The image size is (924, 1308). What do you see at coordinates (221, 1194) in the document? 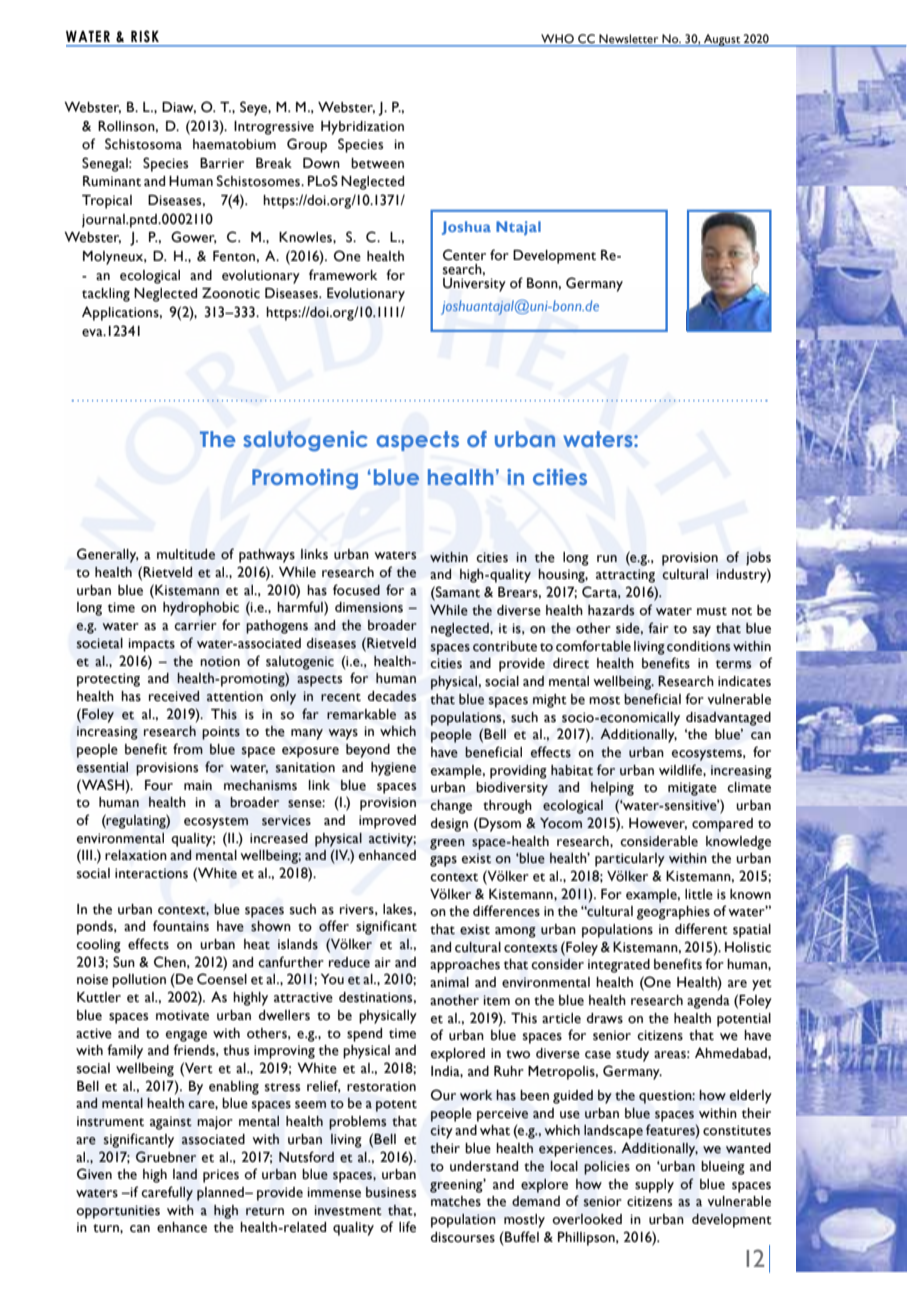
I see `planned` at bounding box center [221, 1194].
